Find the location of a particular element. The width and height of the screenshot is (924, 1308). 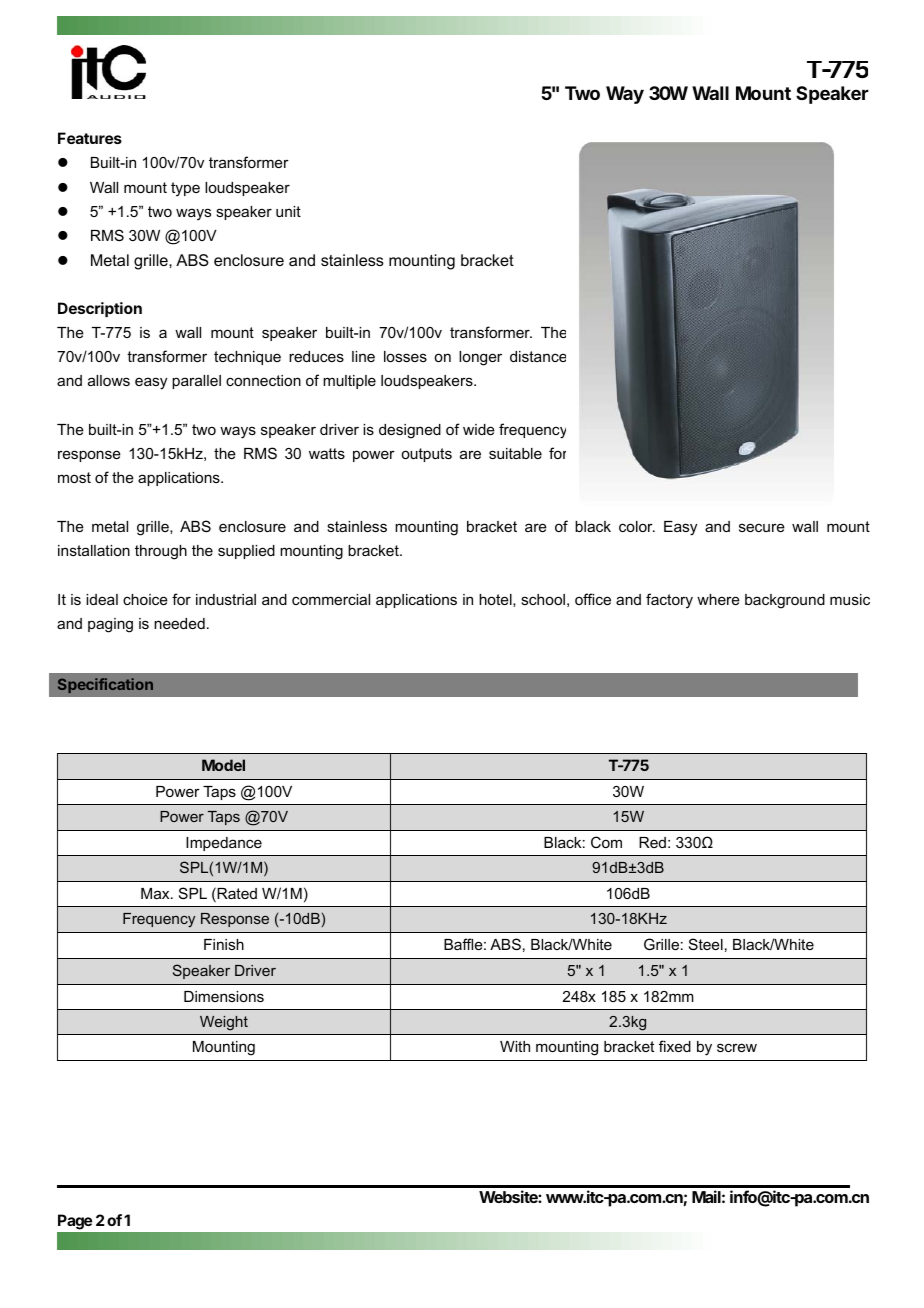

Steel is located at coordinates (706, 944).
